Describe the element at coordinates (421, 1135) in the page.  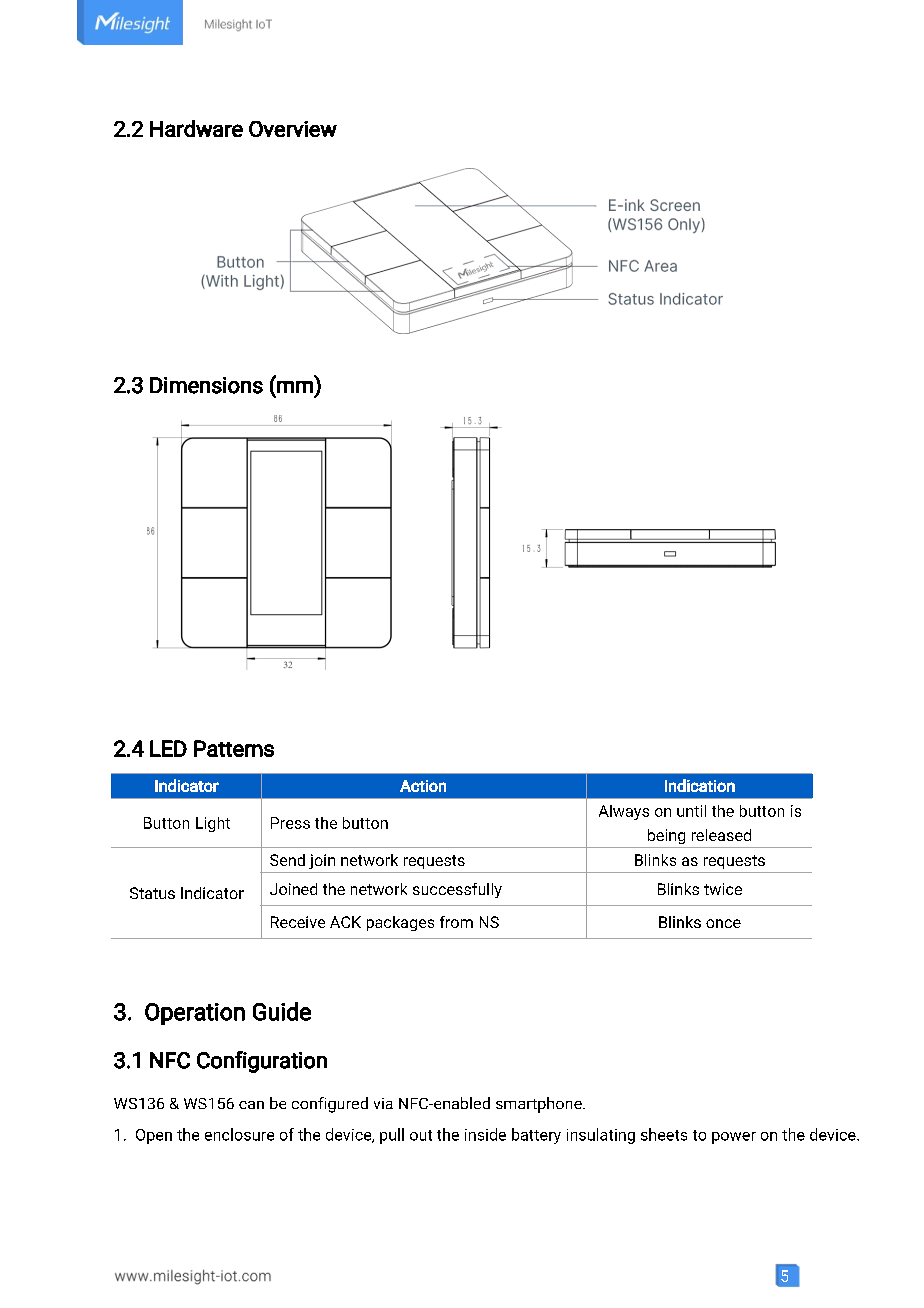
I see `out` at that location.
